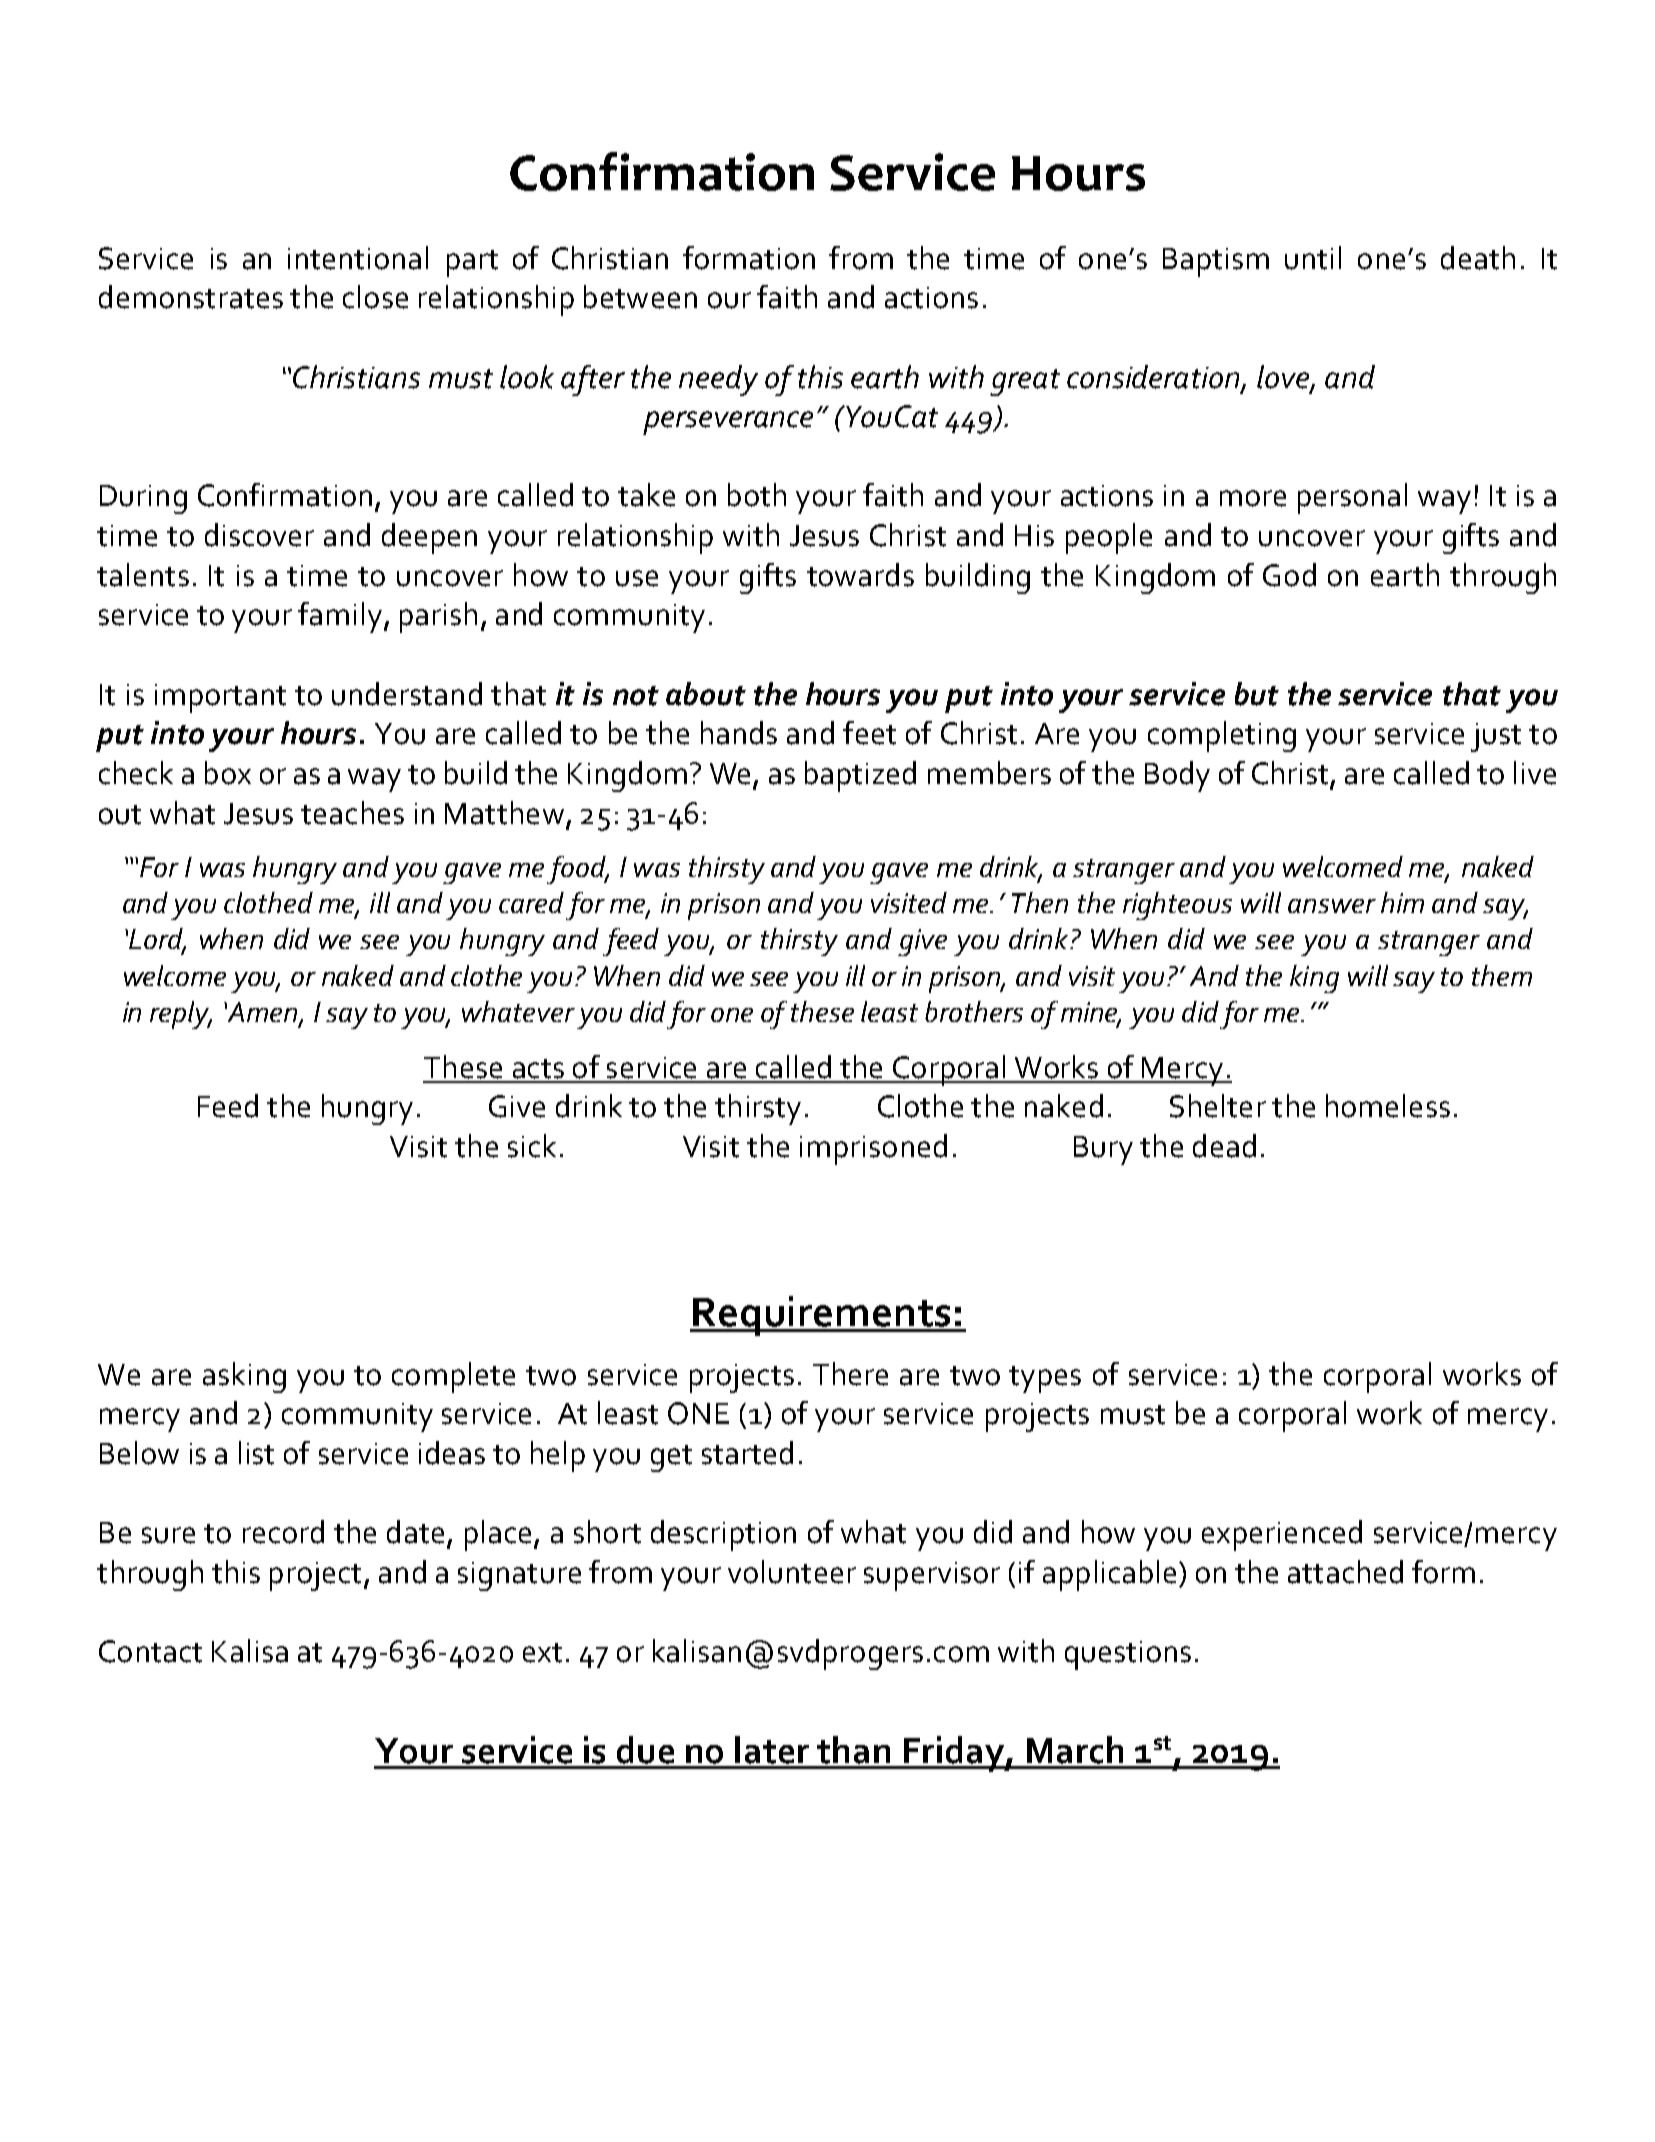 The height and width of the screenshot is (2142, 1655). I want to click on God, so click(1289, 575).
